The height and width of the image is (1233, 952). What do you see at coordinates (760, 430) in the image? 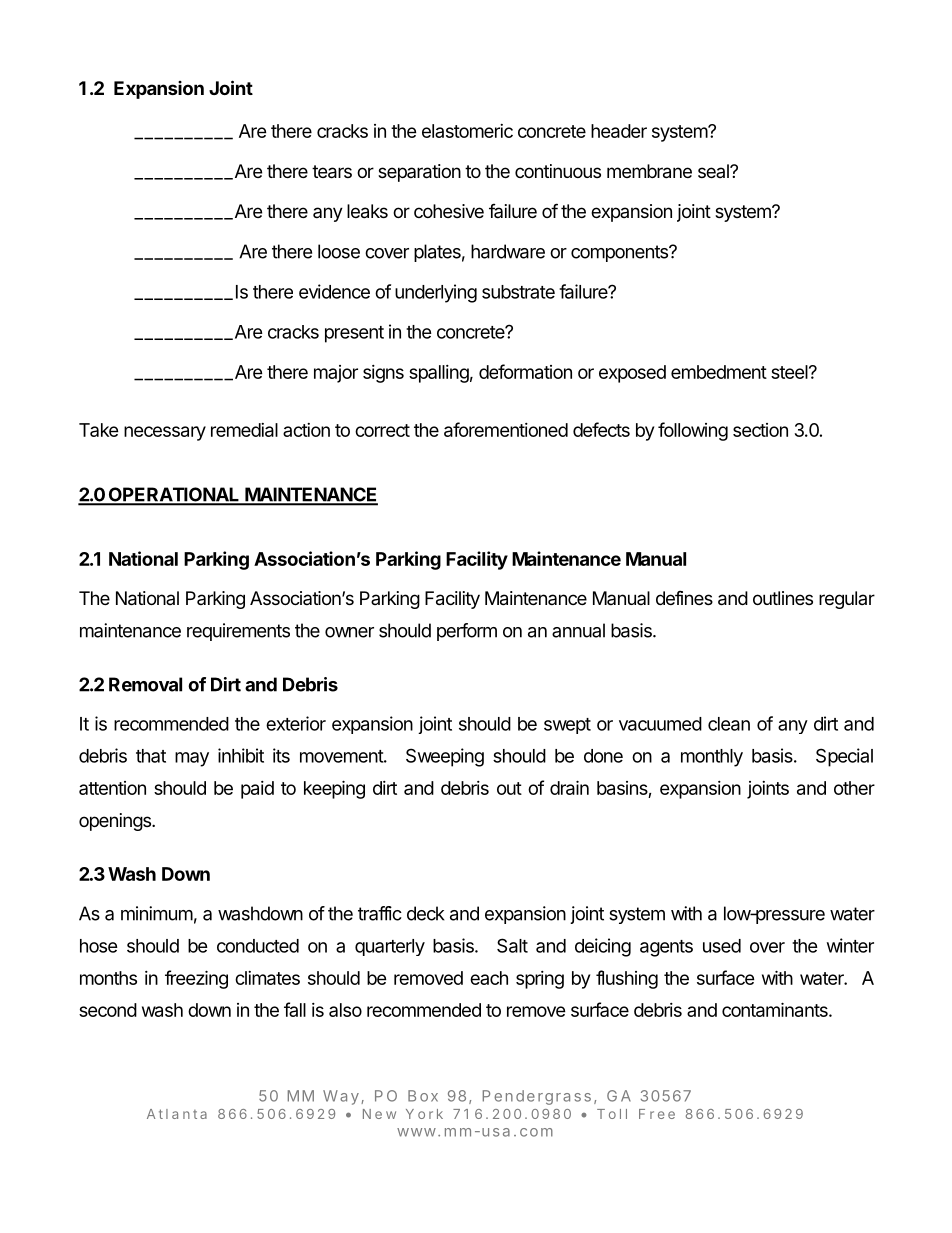
I see `section` at bounding box center [760, 430].
